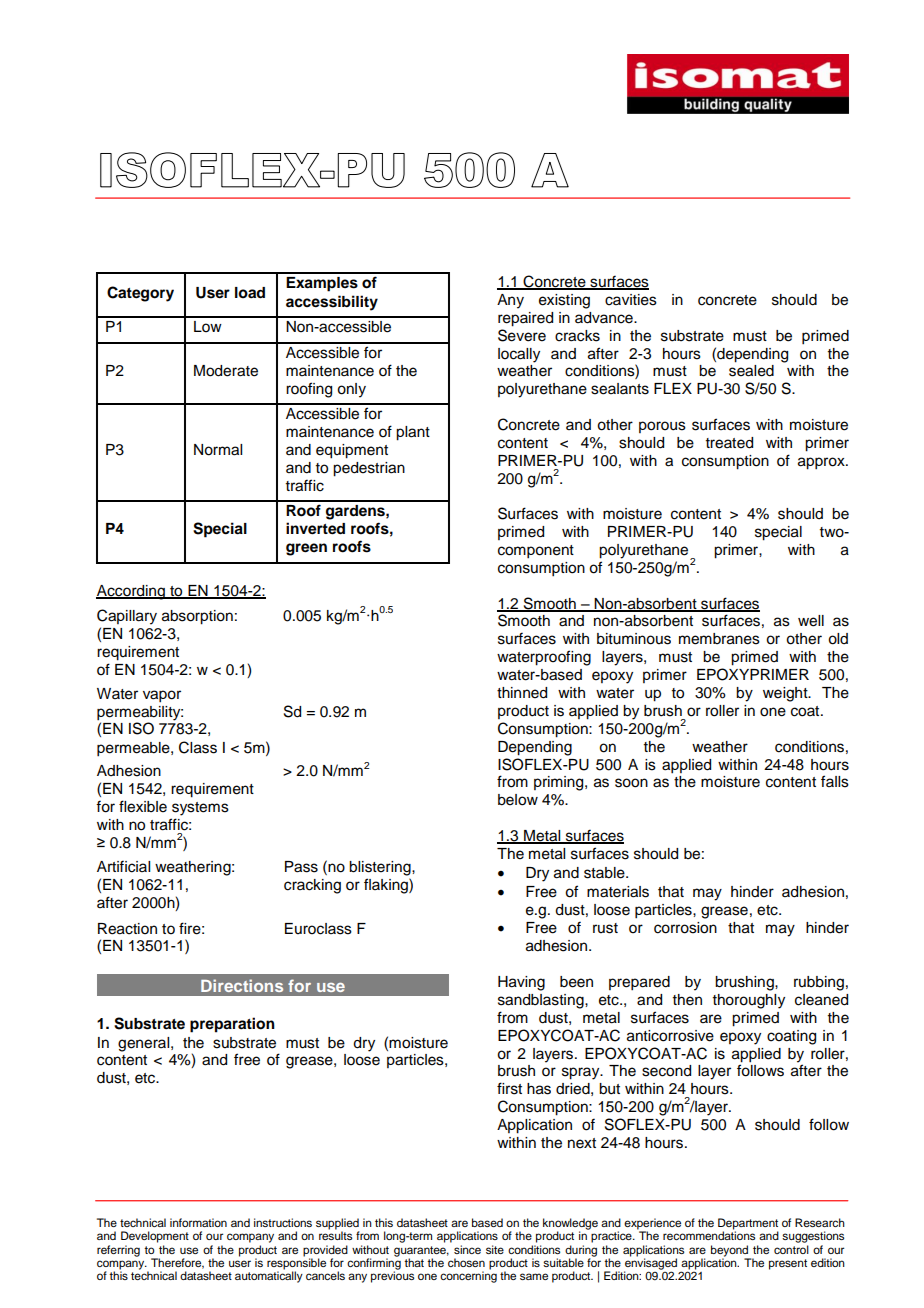 The height and width of the image is (1308, 924). Describe the element at coordinates (250, 293) in the image. I see `load` at that location.
